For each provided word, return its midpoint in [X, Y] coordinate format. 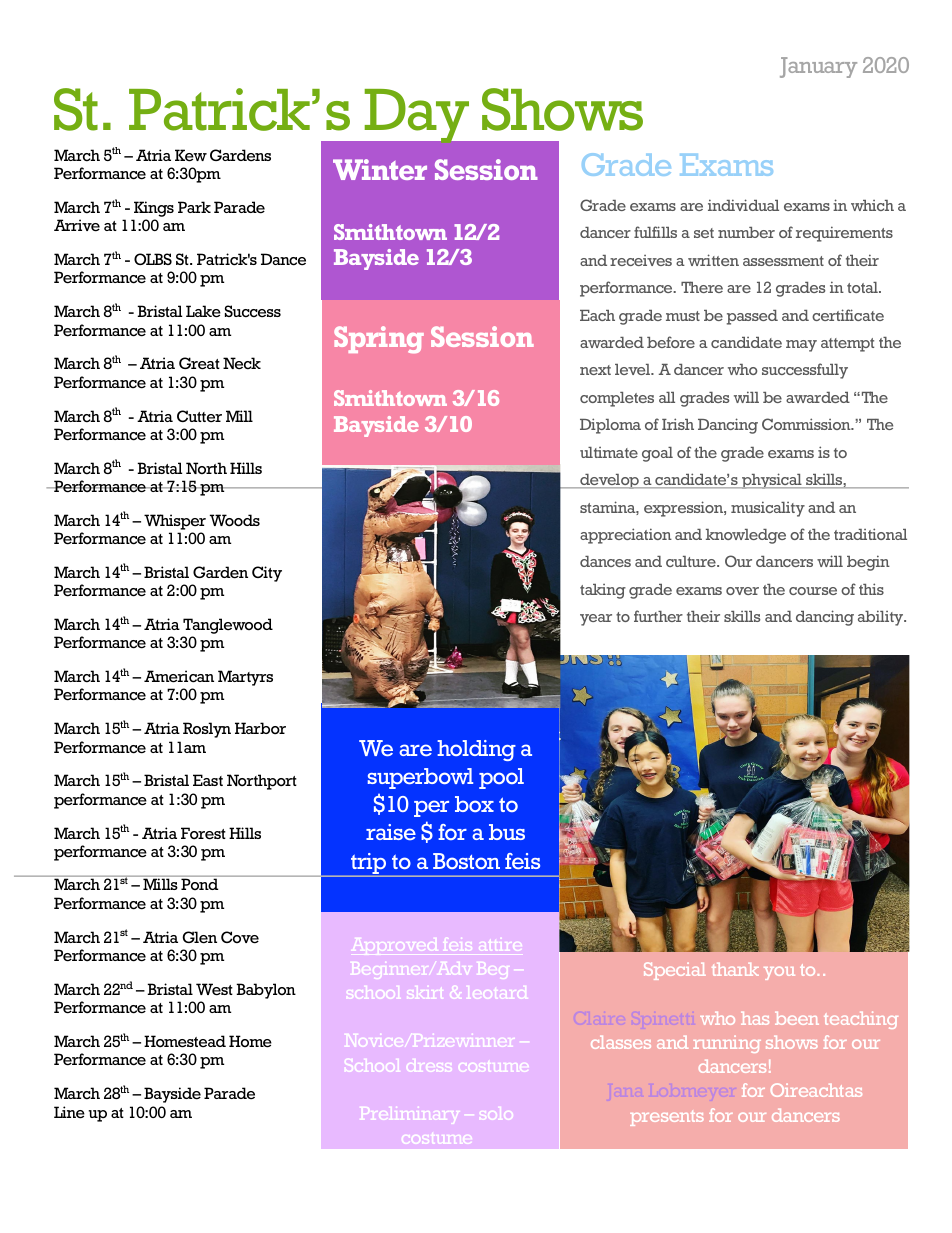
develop [609, 481]
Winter [380, 169]
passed [752, 317]
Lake [203, 311]
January [818, 67]
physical [772, 481]
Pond [199, 884]
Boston [466, 861]
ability [882, 618]
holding [476, 750]
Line [69, 1112]
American [179, 676]
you [779, 973]
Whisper [175, 522]
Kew [191, 155]
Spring [379, 339]
